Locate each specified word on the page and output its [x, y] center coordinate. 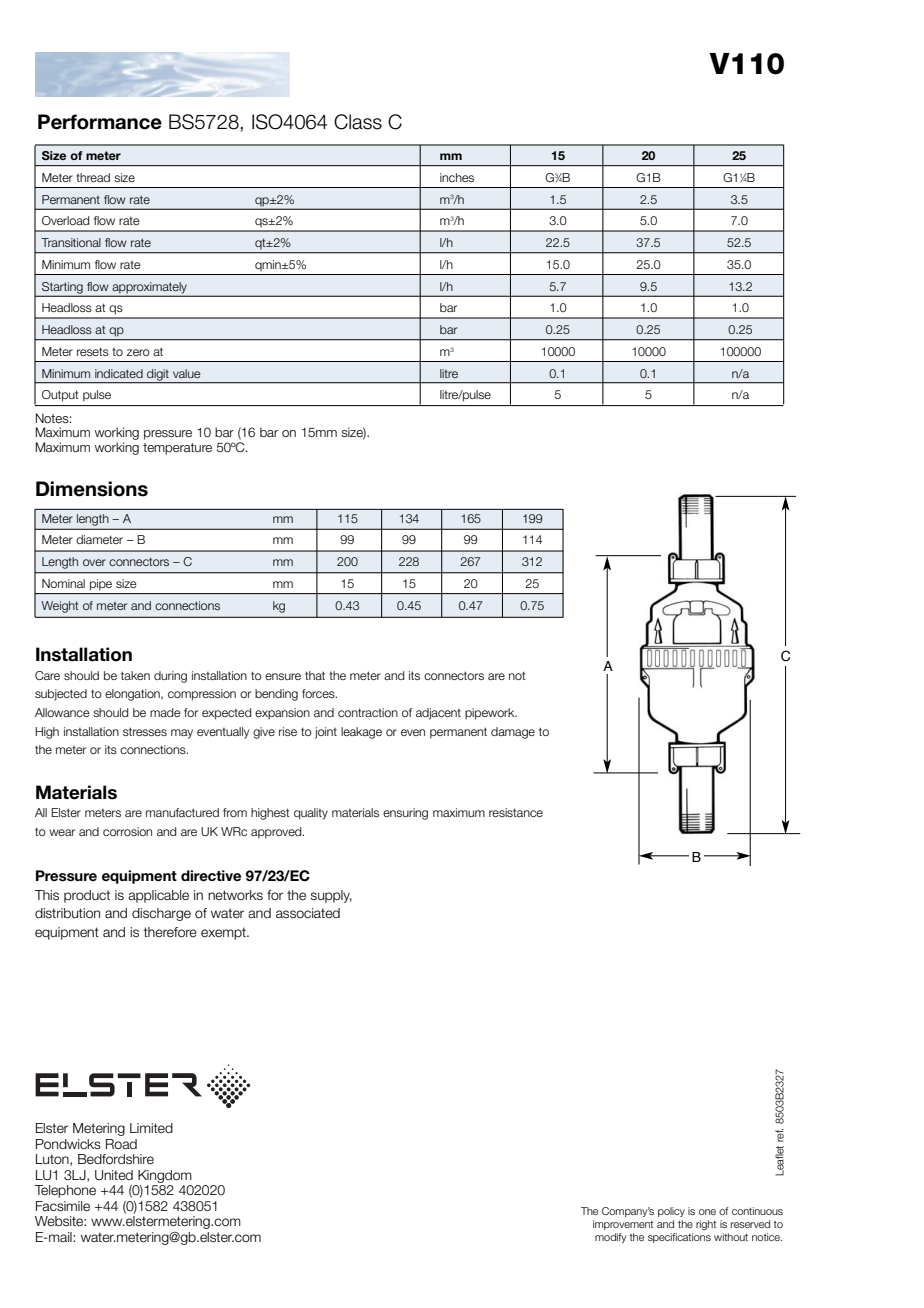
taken [135, 675]
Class [358, 122]
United [114, 1175]
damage [513, 733]
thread [93, 177]
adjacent [438, 714]
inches [457, 177]
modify [610, 1238]
